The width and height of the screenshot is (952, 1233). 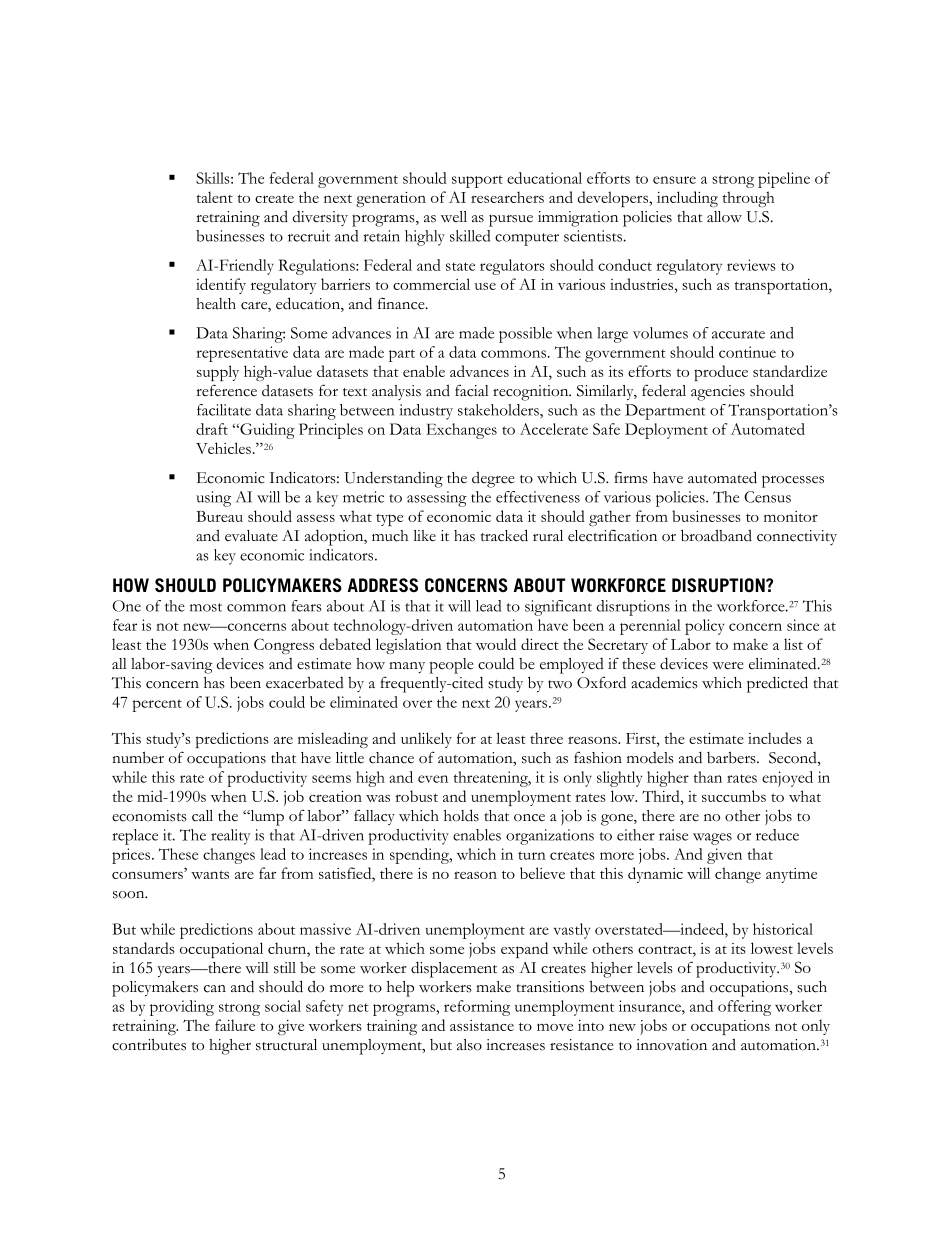 What do you see at coordinates (138, 757) in the screenshot?
I see `number` at bounding box center [138, 757].
